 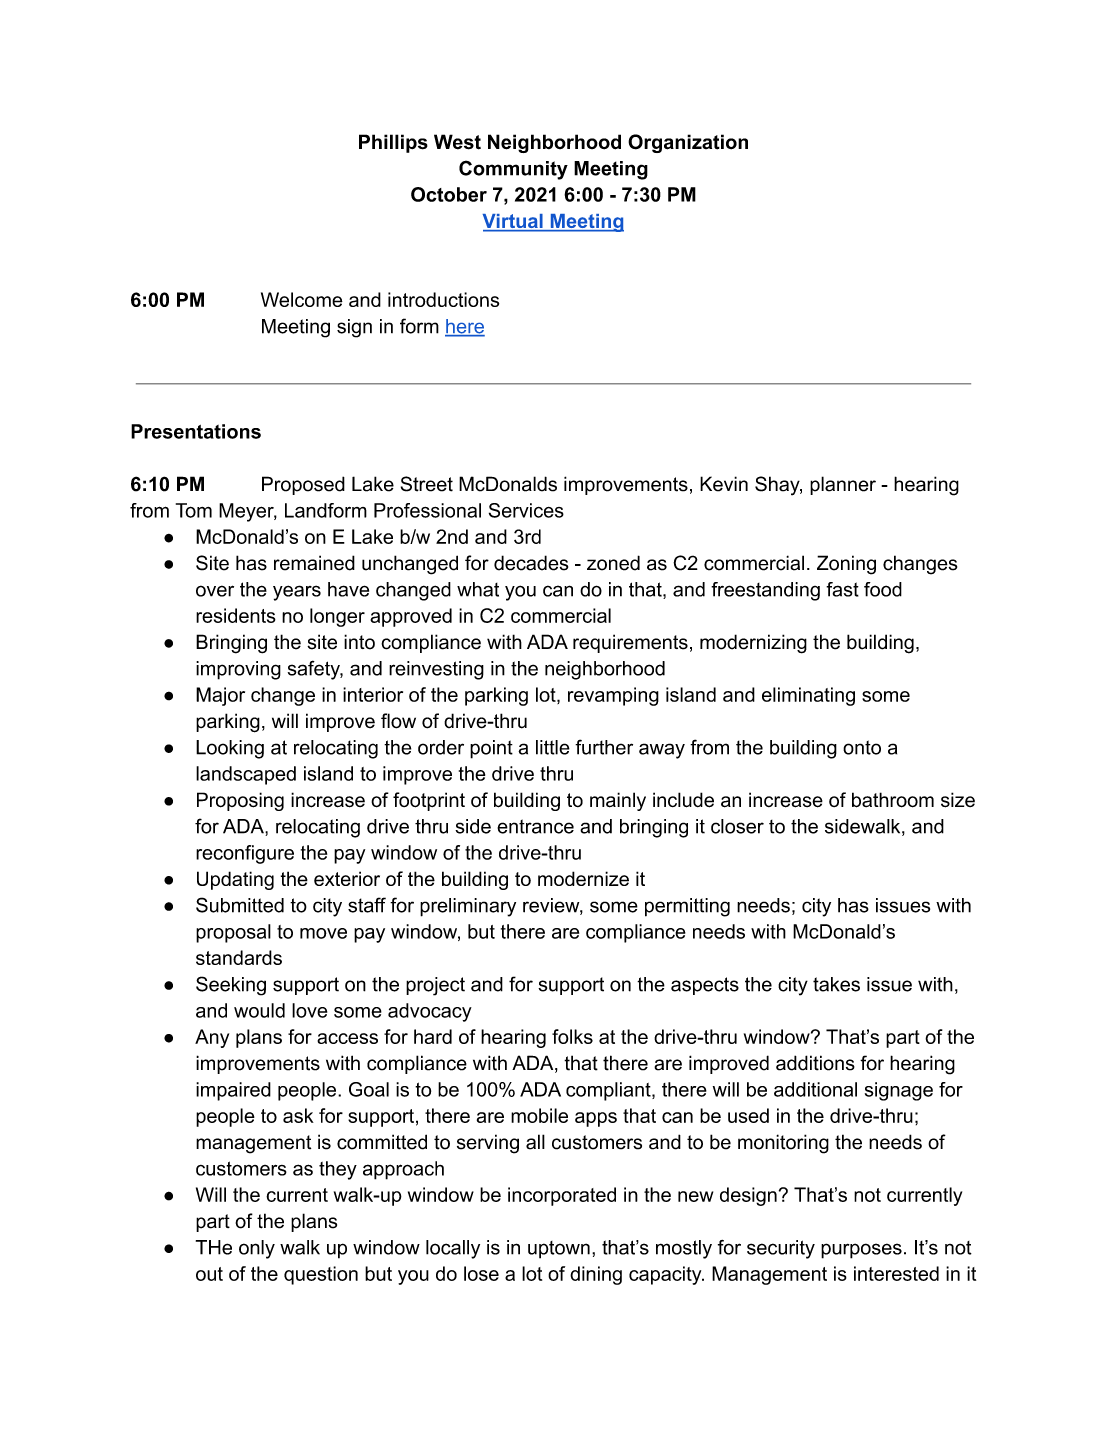 What do you see at coordinates (688, 143) in the screenshot?
I see `Organization` at bounding box center [688, 143].
